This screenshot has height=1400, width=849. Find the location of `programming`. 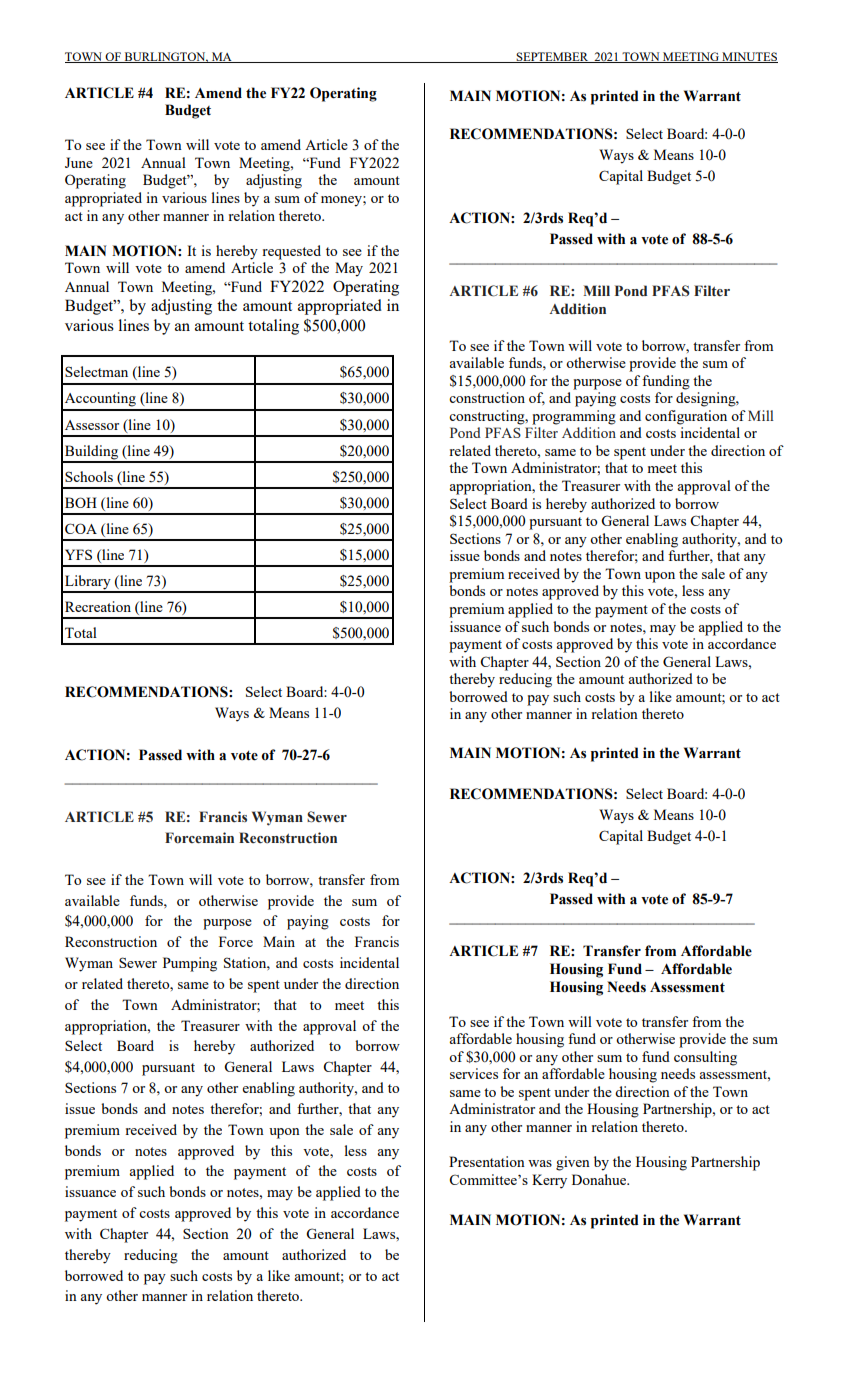

programming is located at coordinates (574, 417).
